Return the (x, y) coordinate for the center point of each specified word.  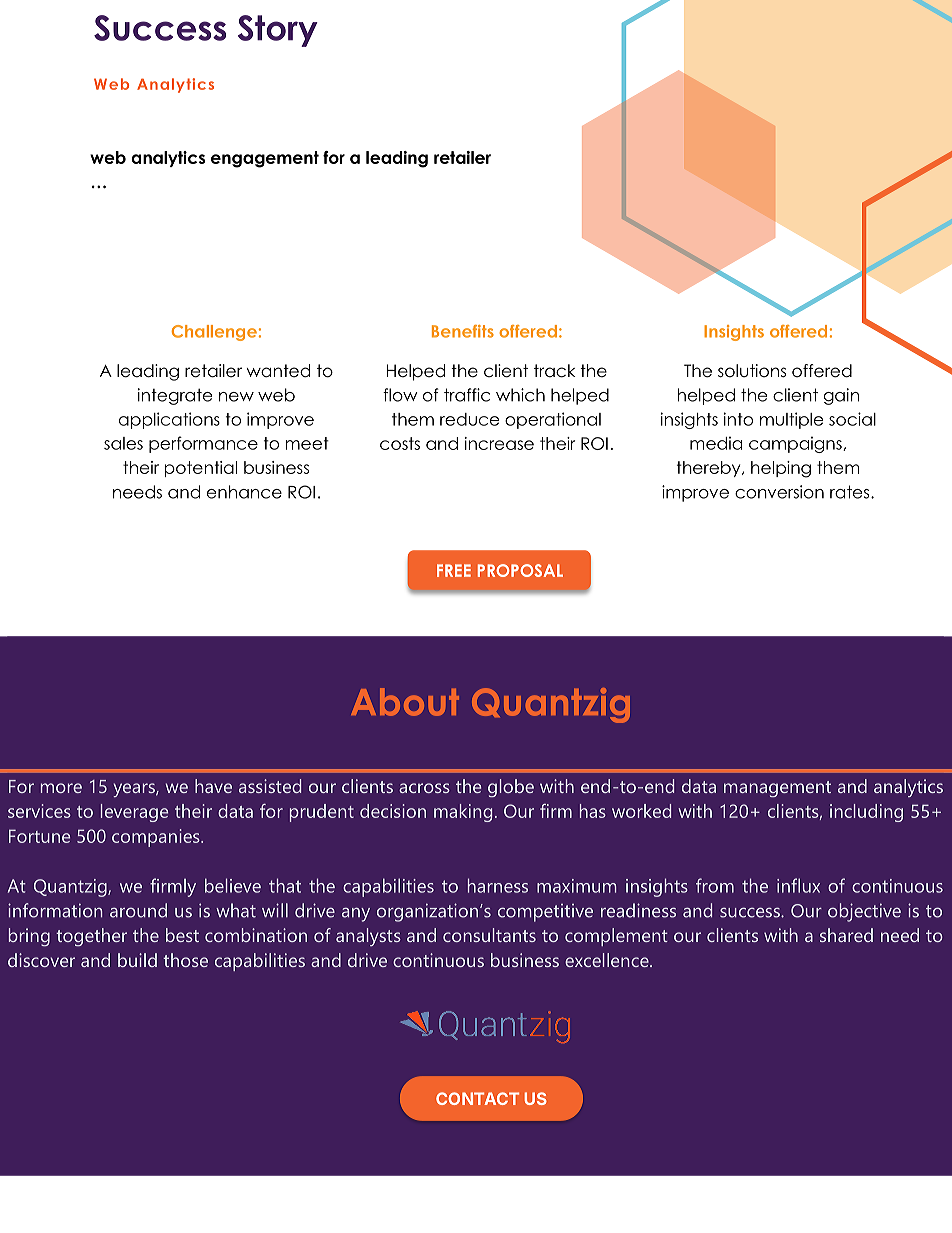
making (463, 813)
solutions (752, 371)
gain (841, 396)
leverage (134, 813)
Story (278, 31)
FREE (454, 570)
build (137, 960)
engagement (265, 159)
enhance (244, 492)
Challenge (214, 333)
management (777, 789)
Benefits (463, 331)
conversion (779, 492)
